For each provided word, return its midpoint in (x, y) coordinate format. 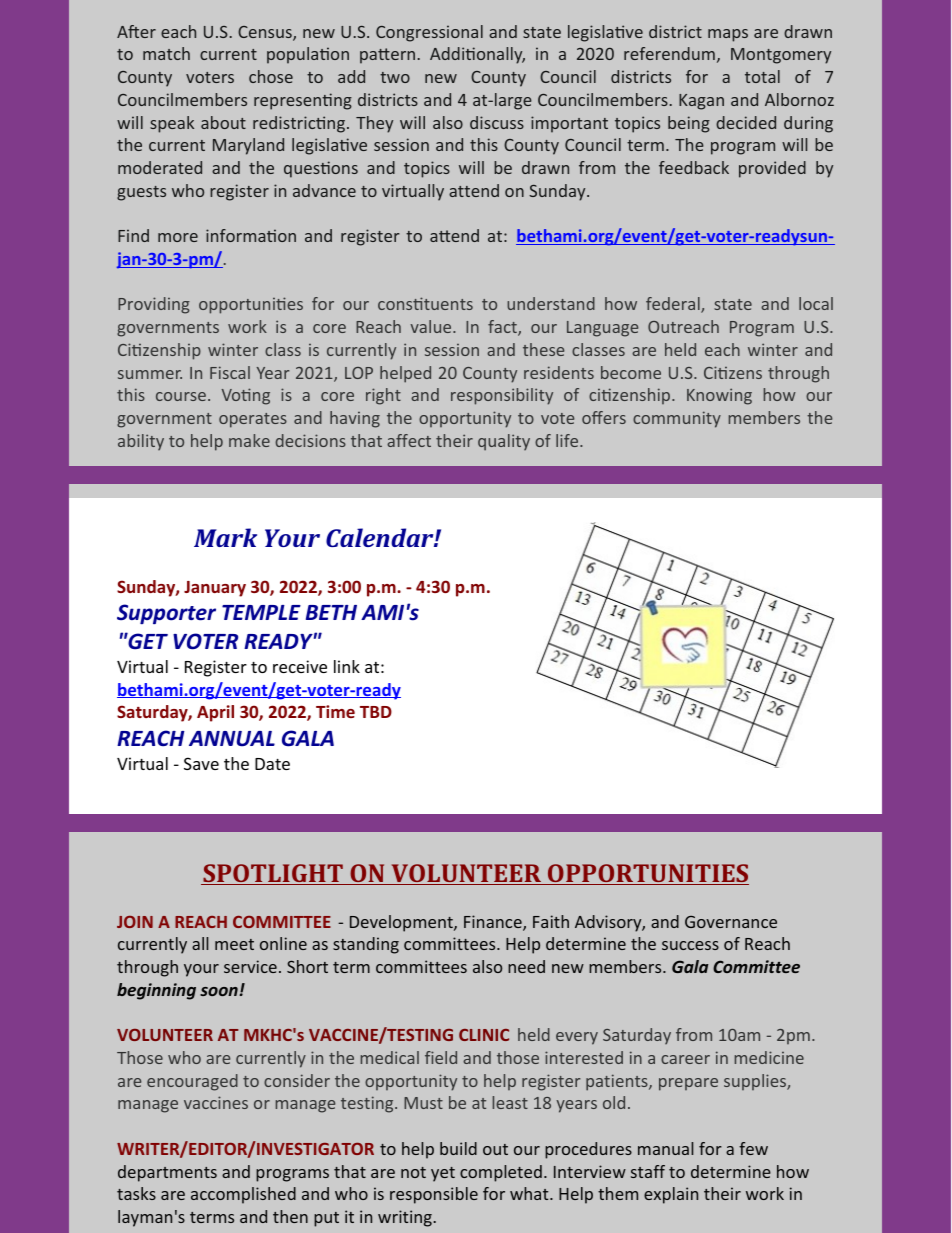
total (762, 76)
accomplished (243, 1195)
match (166, 53)
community (677, 419)
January (215, 589)
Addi (448, 53)
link (347, 666)
